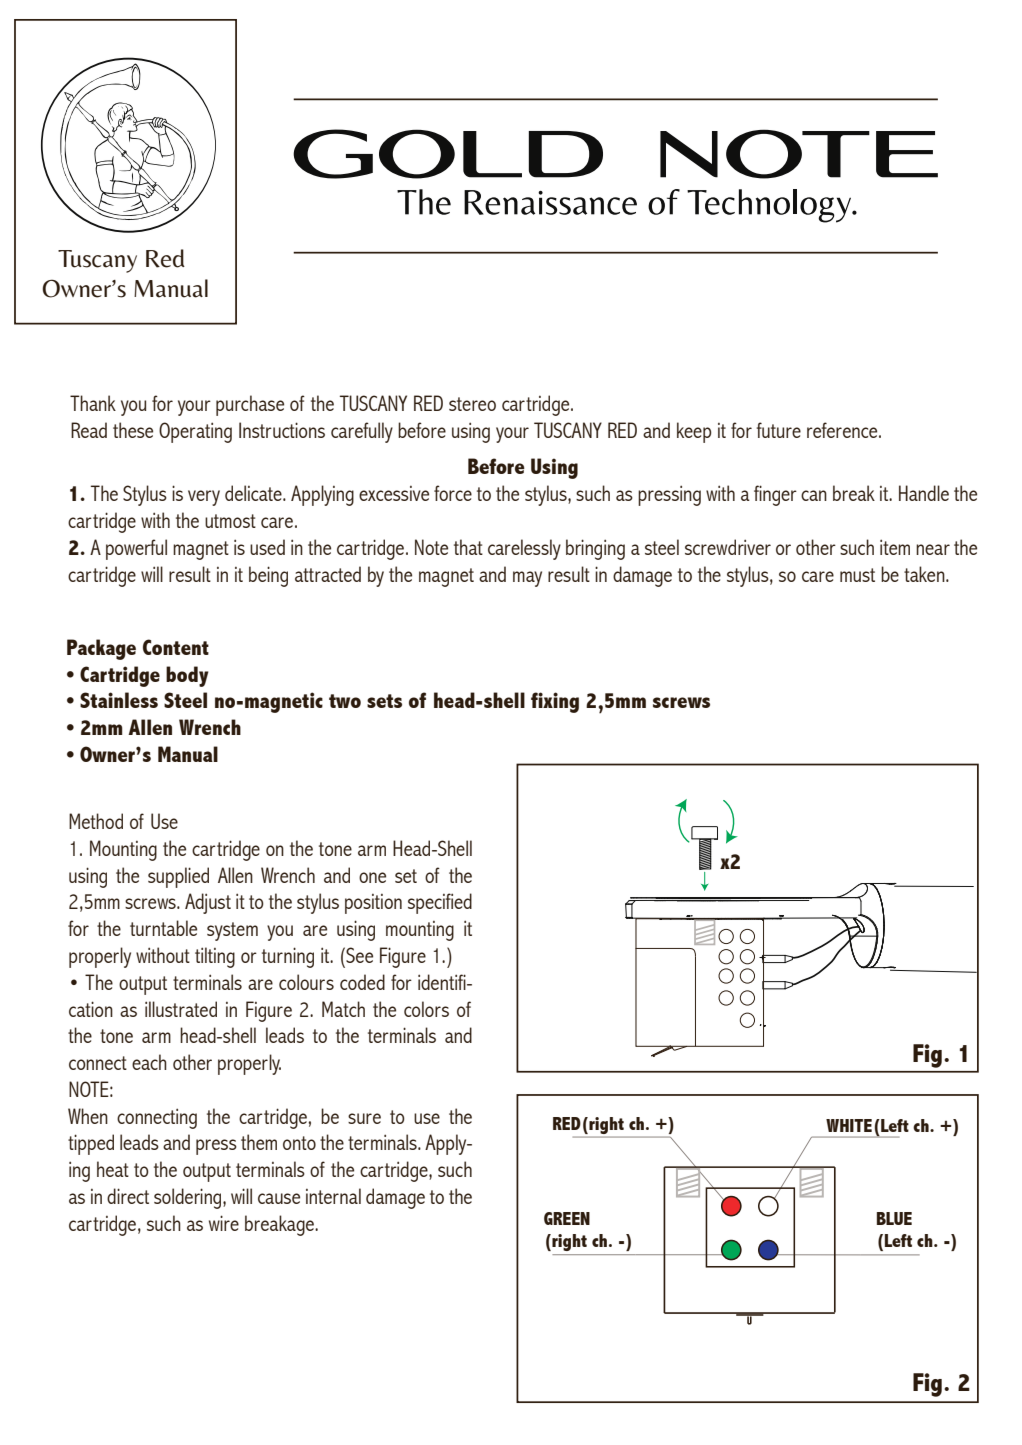  Describe the element at coordinates (119, 700) in the screenshot. I see `Stainless` at that location.
